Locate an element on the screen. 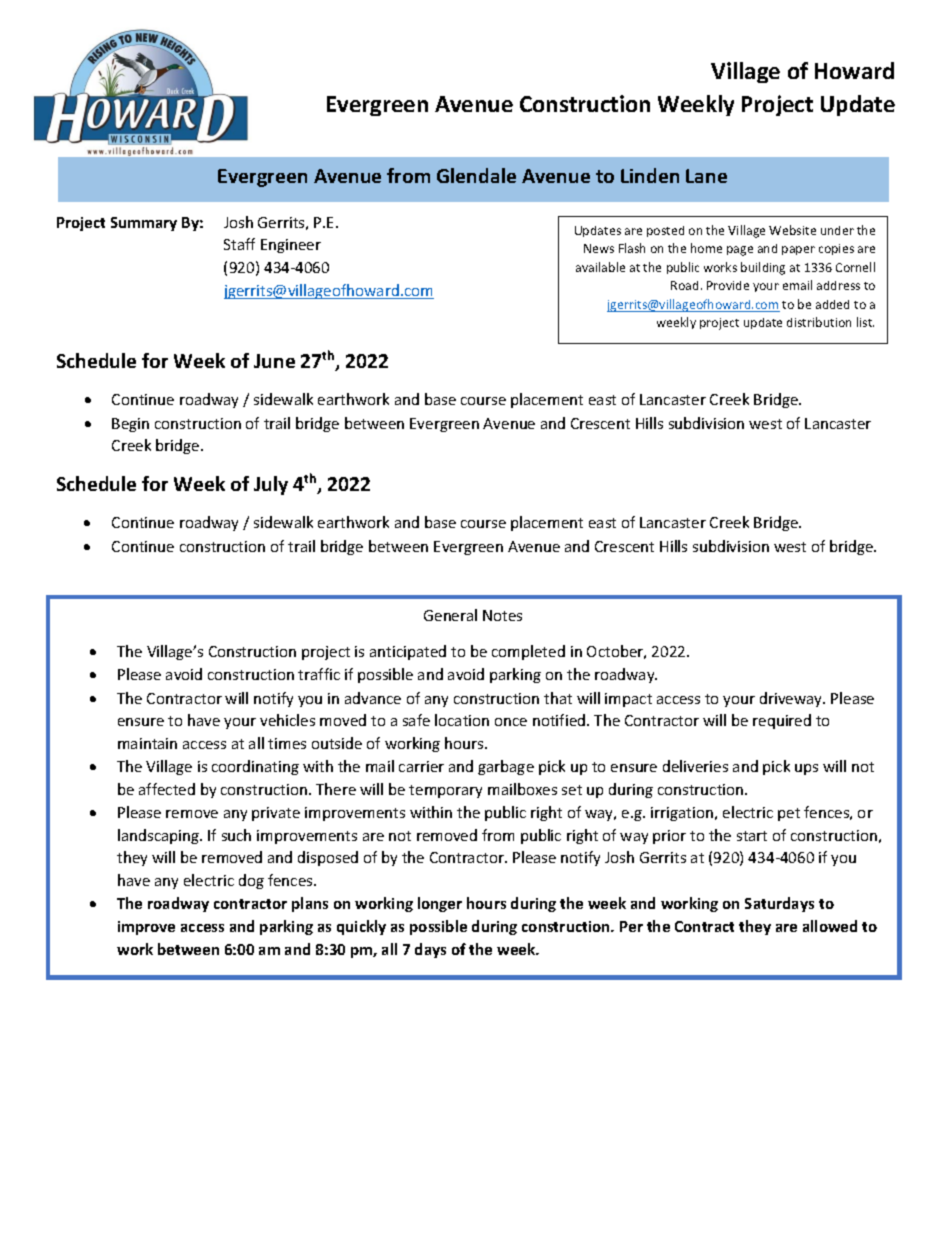 The height and width of the screenshot is (1233, 952). Website is located at coordinates (792, 230).
